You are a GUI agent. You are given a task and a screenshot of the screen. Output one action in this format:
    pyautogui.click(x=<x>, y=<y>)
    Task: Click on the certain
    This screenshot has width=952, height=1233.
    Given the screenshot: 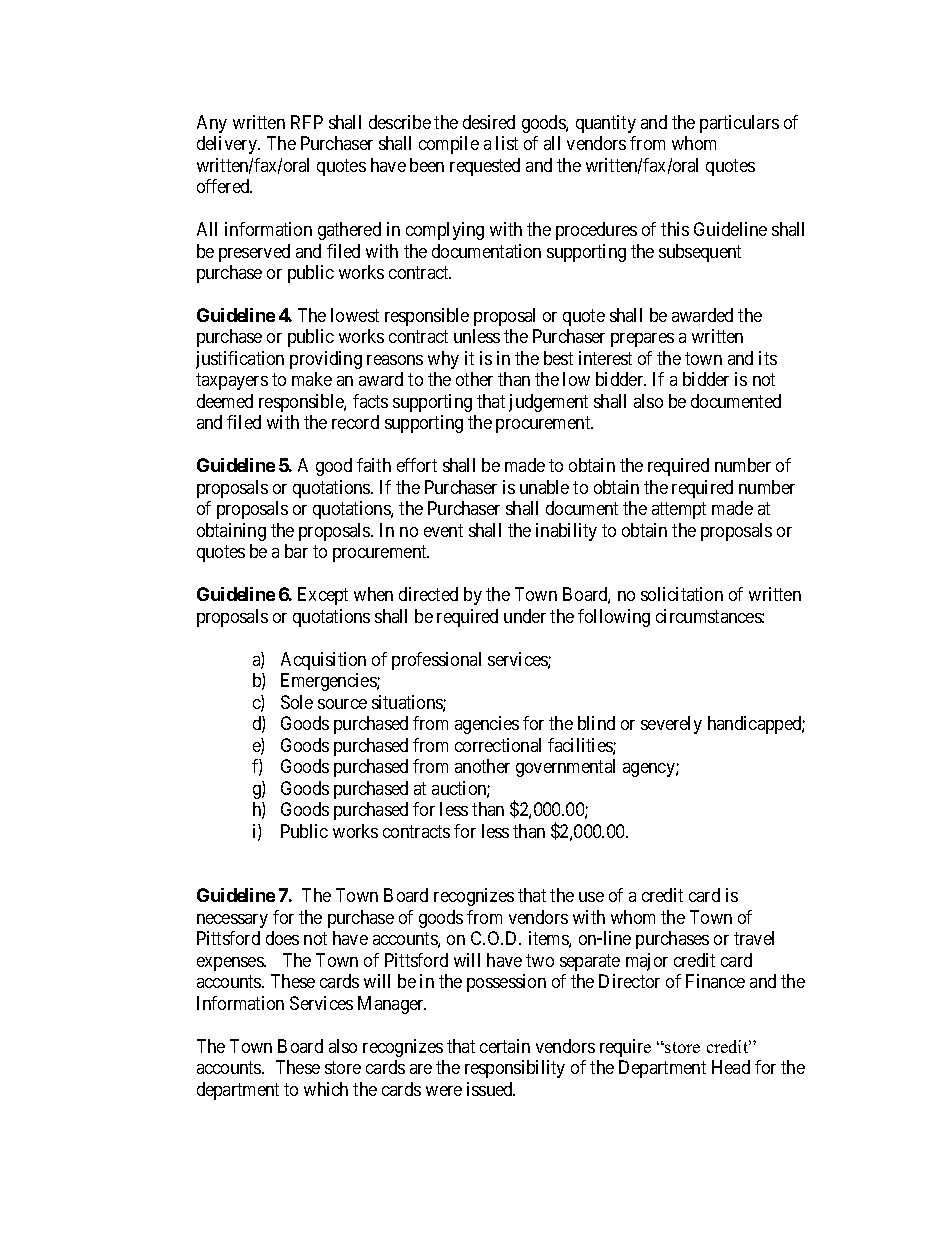 What is the action you would take?
    pyautogui.click(x=505, y=1046)
